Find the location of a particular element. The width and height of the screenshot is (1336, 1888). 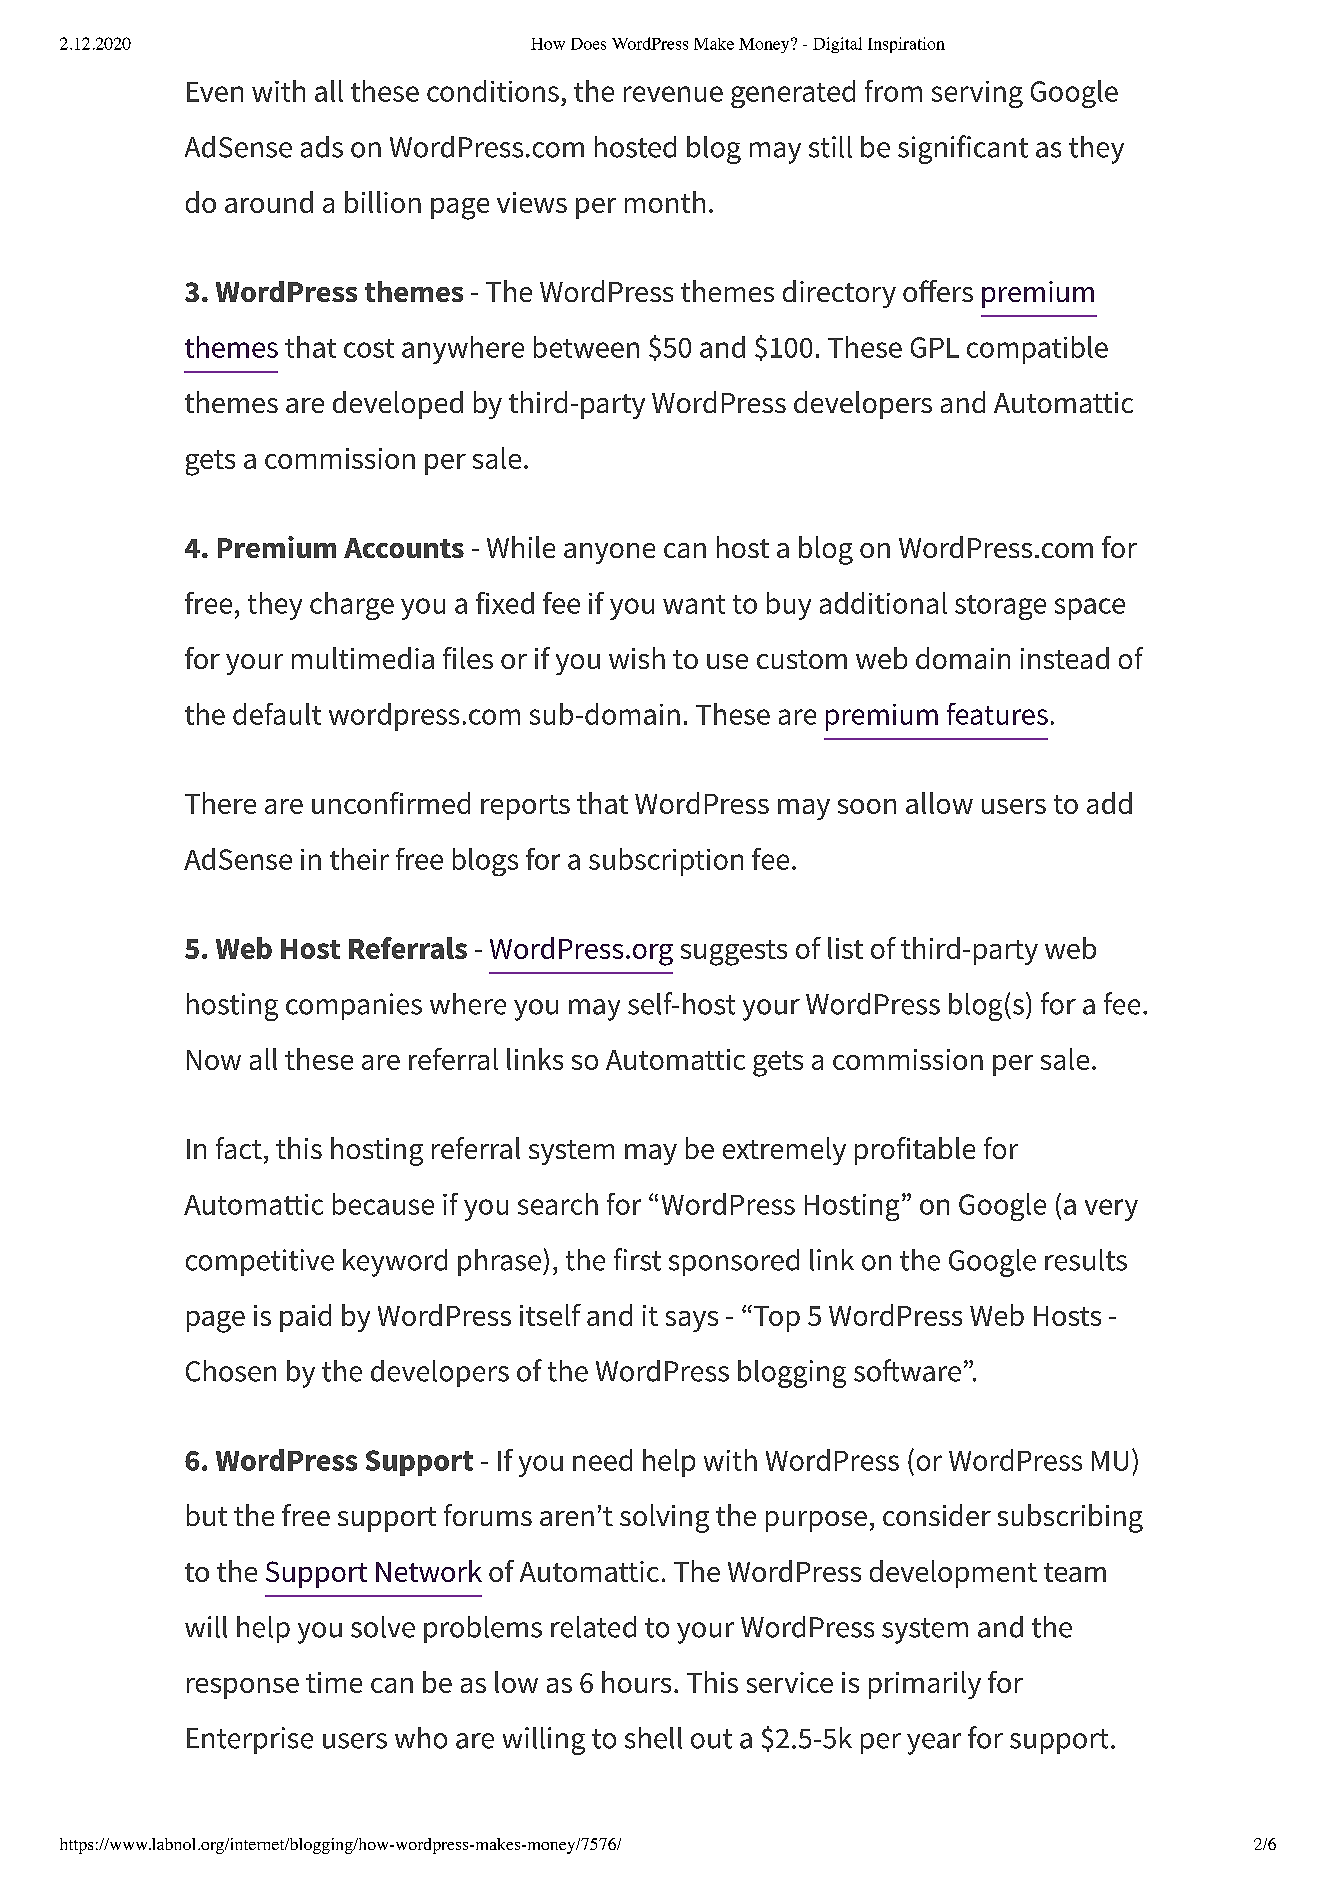

wish is located at coordinates (637, 658).
